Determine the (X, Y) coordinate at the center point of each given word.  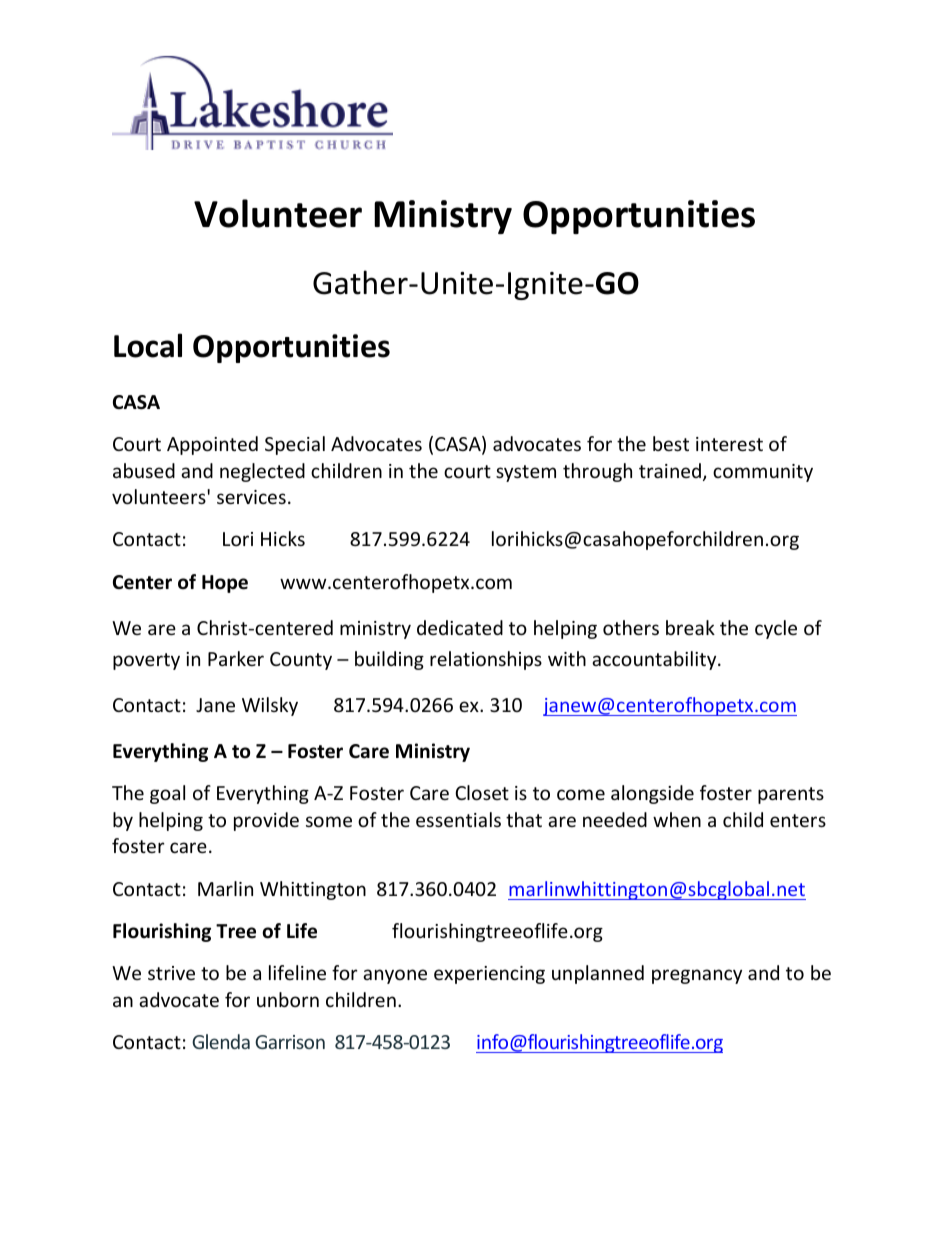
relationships (486, 660)
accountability (655, 660)
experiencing (489, 975)
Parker (236, 658)
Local (148, 345)
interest (729, 444)
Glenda (221, 1041)
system (526, 473)
